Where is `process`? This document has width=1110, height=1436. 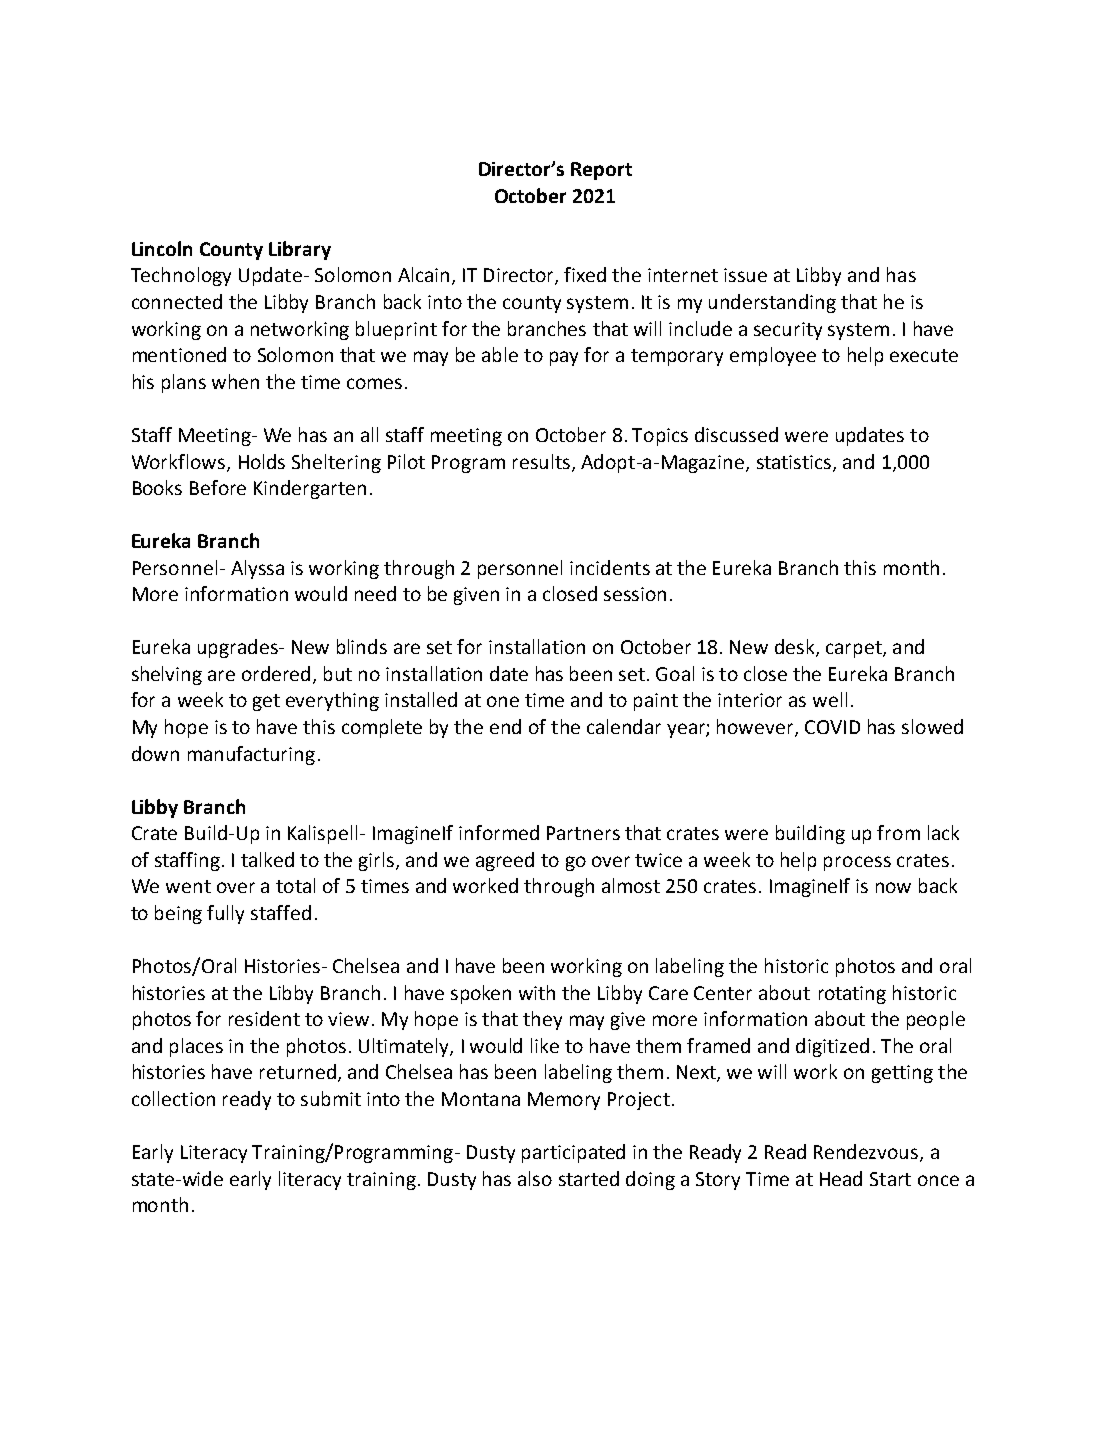
process is located at coordinates (857, 863).
